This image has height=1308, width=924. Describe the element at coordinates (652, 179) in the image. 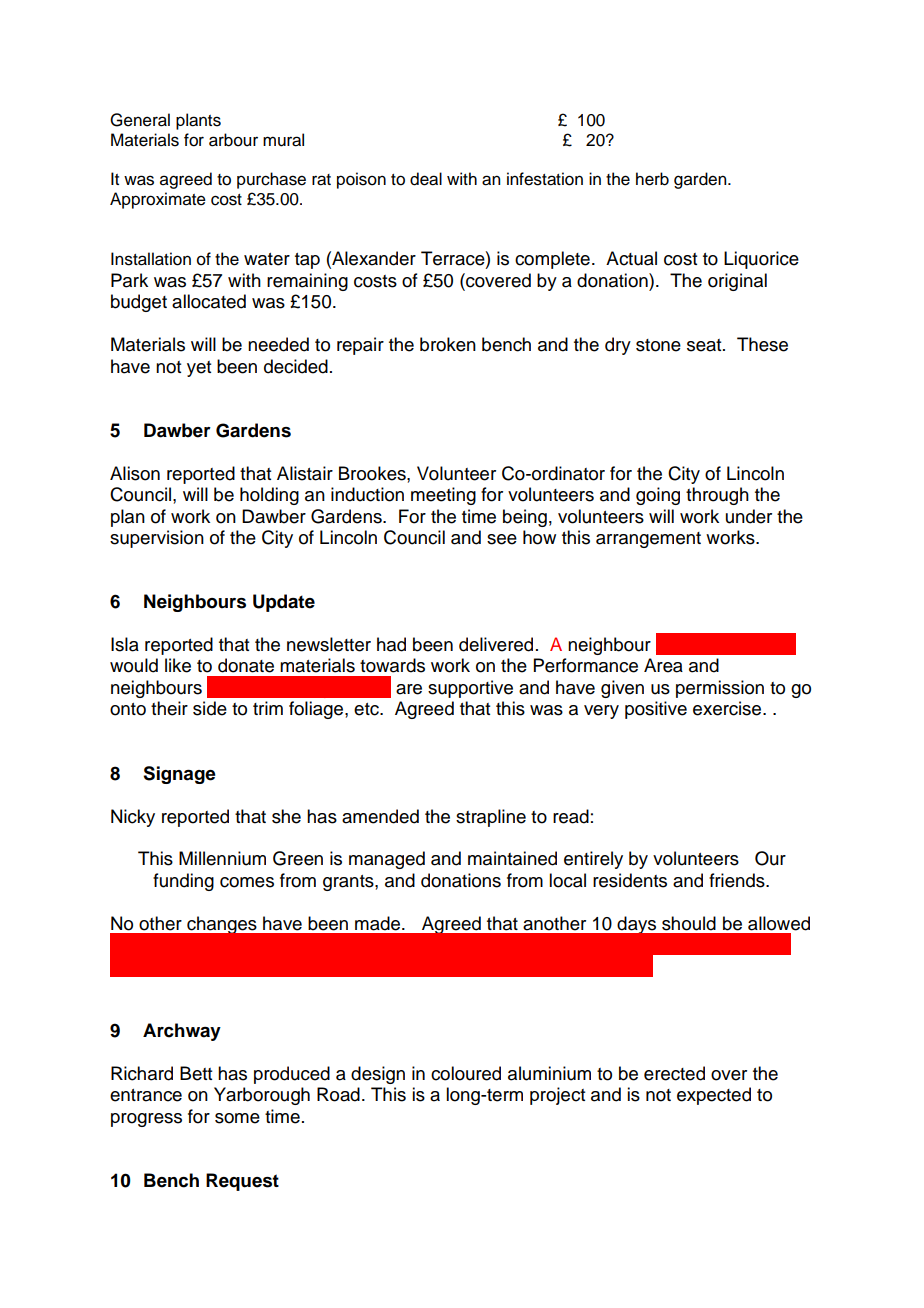

I see `herb` at that location.
